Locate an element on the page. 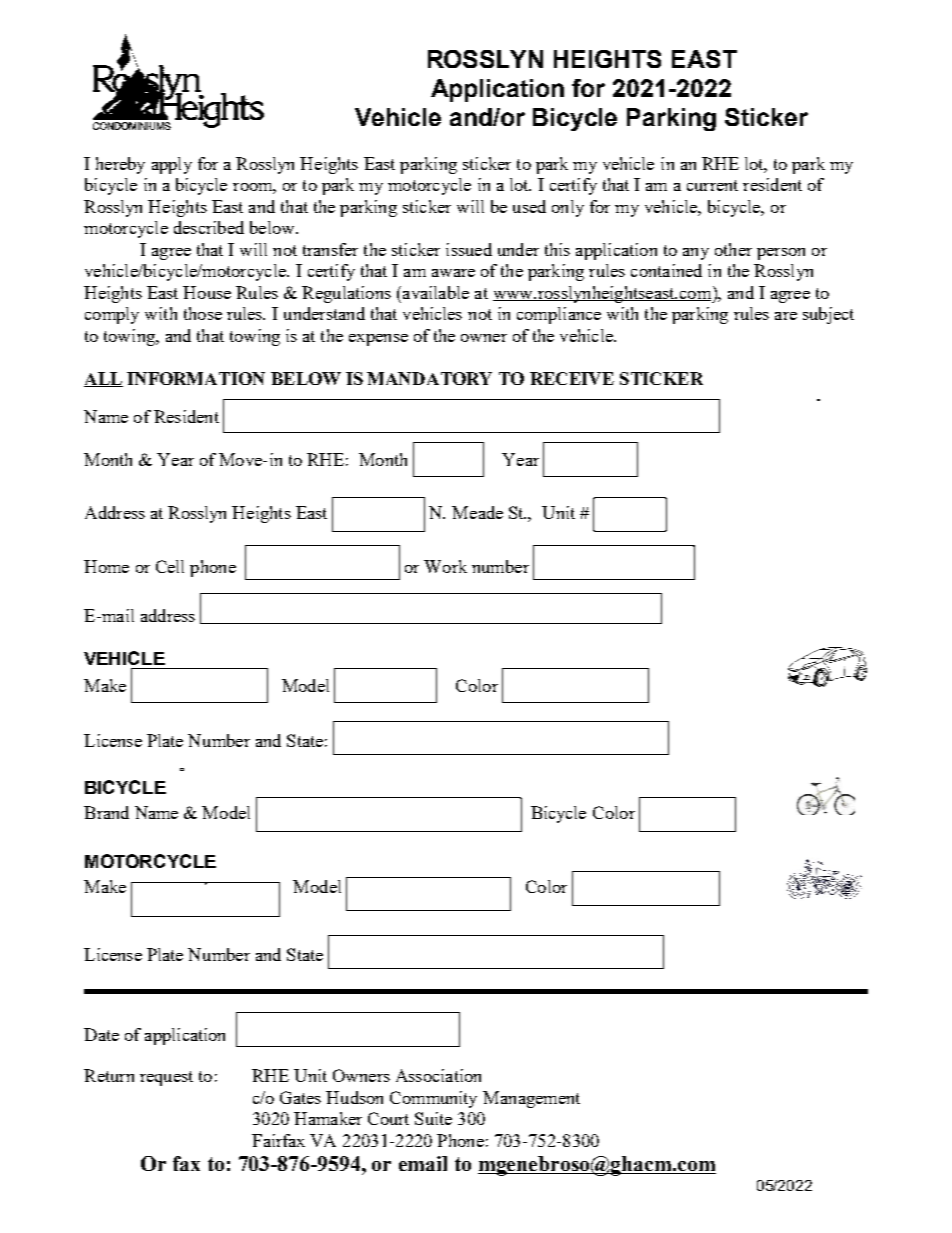 The image size is (952, 1233). Suite is located at coordinates (433, 1118).
